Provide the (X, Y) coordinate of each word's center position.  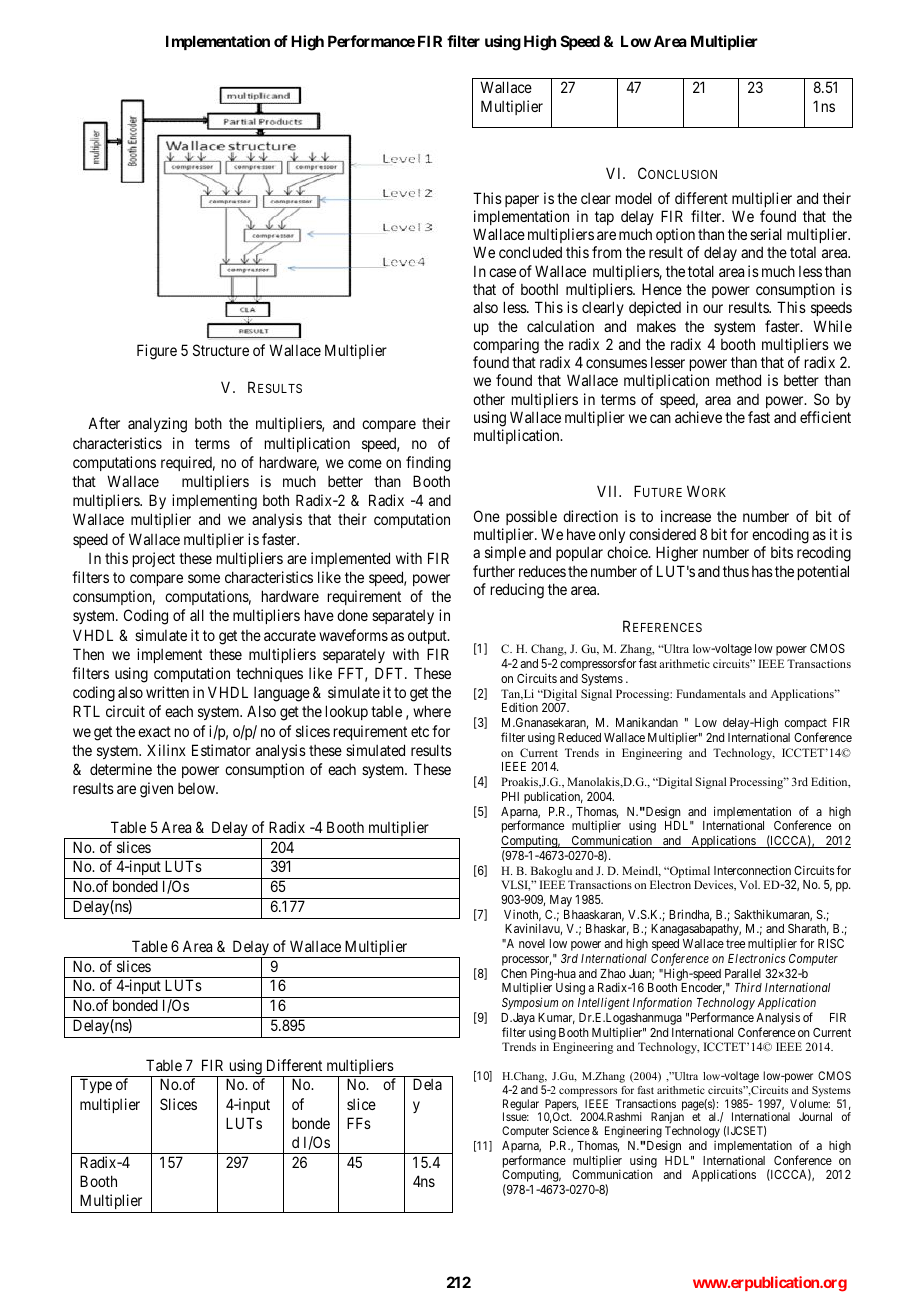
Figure (157, 352)
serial (766, 234)
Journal (815, 1116)
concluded (530, 252)
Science (571, 1130)
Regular (522, 1106)
